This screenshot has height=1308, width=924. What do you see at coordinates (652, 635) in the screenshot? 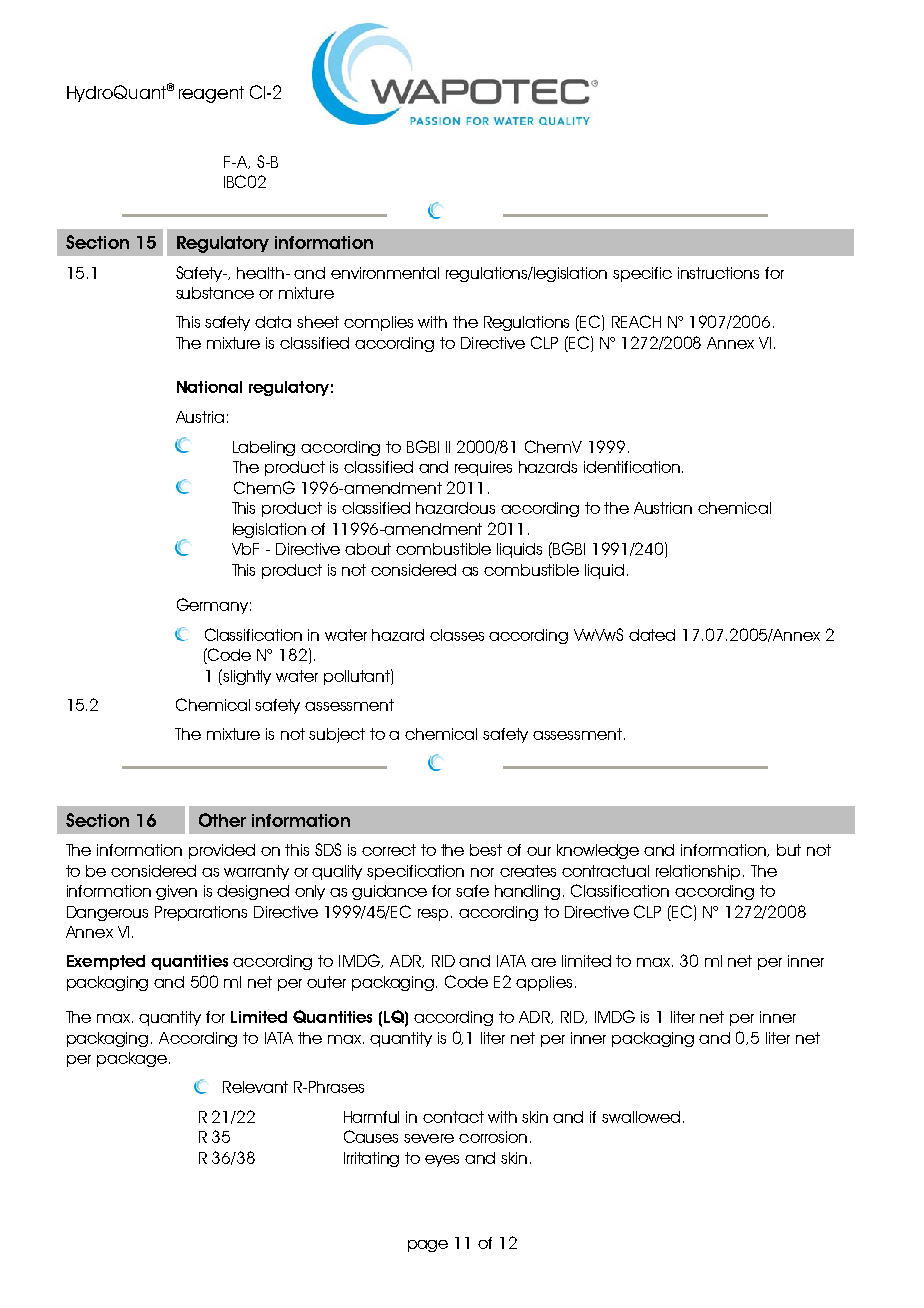
I see `dated` at bounding box center [652, 635].
